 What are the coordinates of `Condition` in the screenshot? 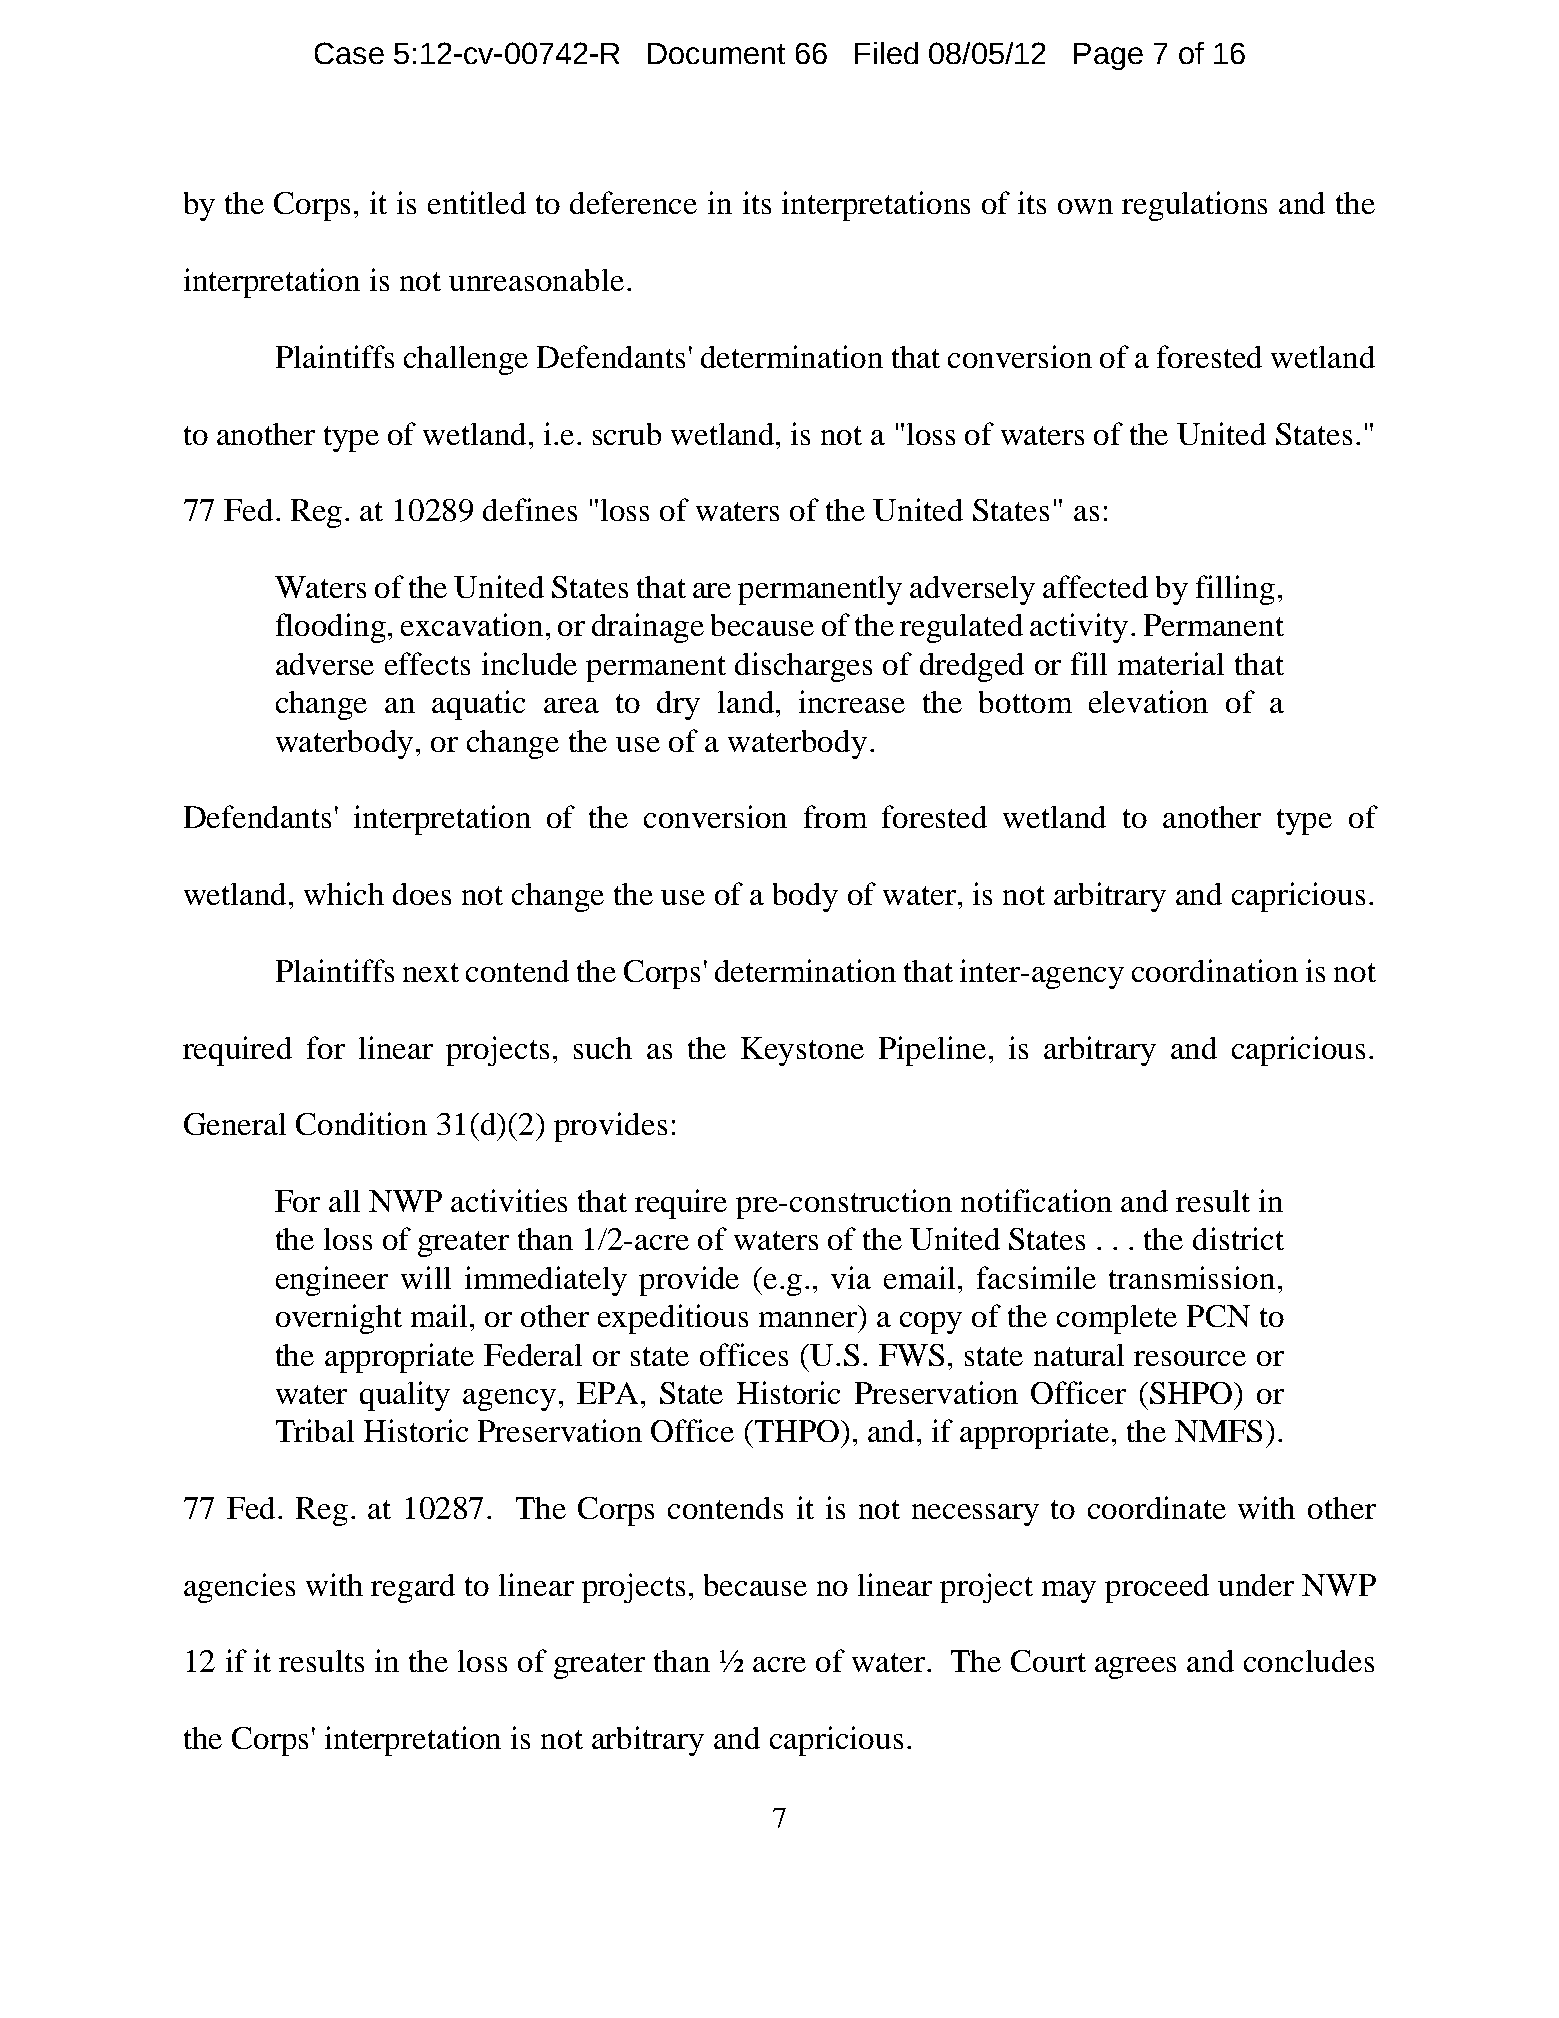 It's located at (361, 1123).
